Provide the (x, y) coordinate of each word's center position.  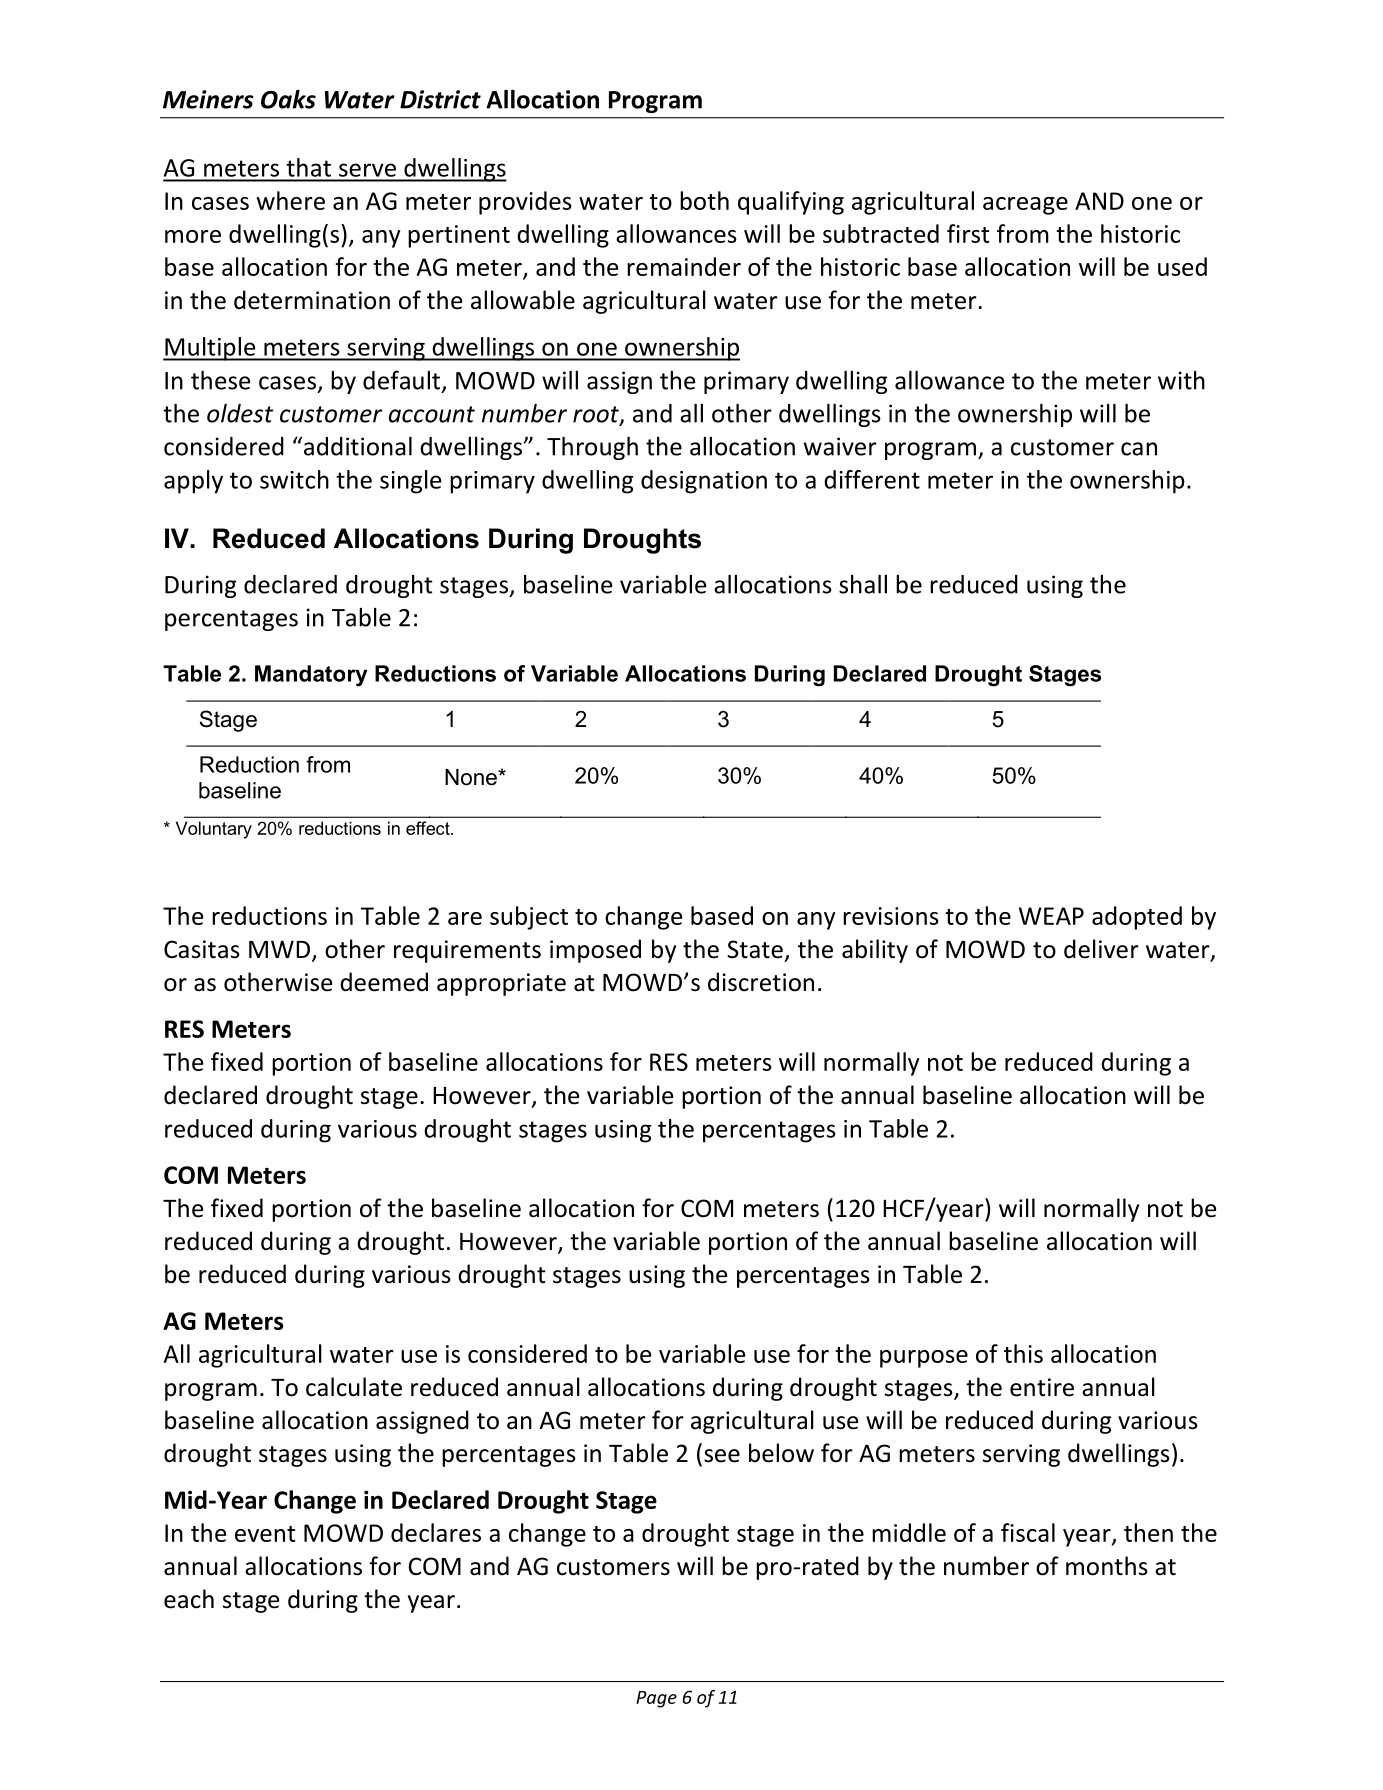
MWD (279, 949)
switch (294, 479)
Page (656, 1699)
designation (704, 482)
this (1023, 1353)
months (1107, 1566)
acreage (1025, 206)
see (722, 1456)
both (704, 200)
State (755, 949)
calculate (354, 1387)
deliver (1101, 949)
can (1139, 449)
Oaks (288, 99)
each (189, 1599)
